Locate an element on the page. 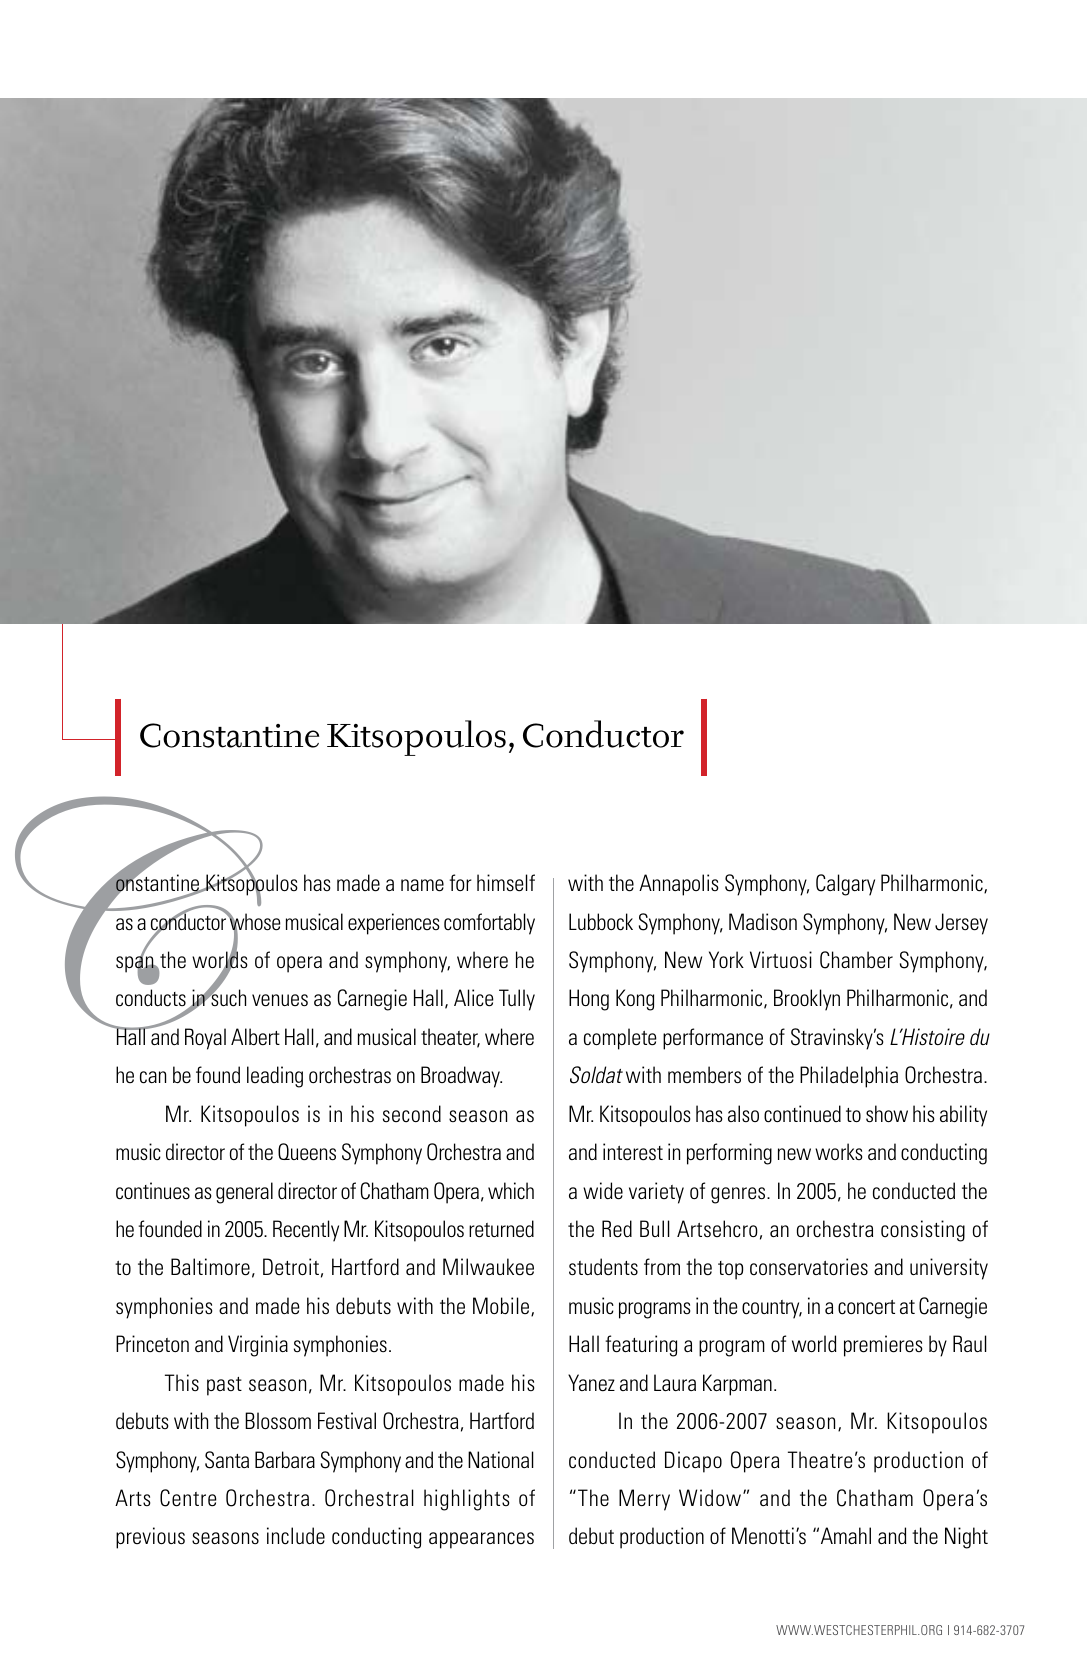 Image resolution: width=1087 pixels, height=1680 pixels. Brooklyn is located at coordinates (807, 1000).
